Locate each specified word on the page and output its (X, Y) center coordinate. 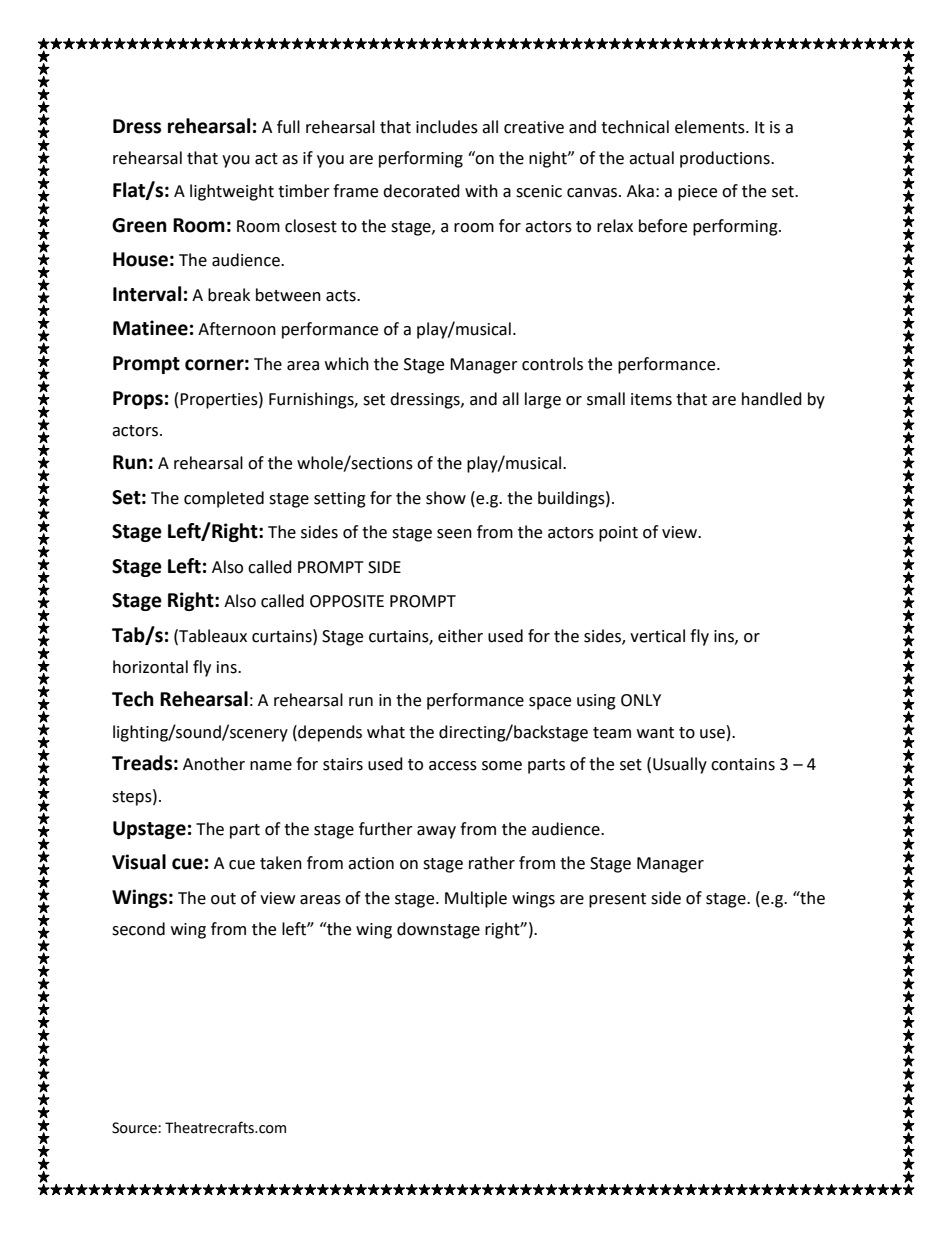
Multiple (476, 899)
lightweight (232, 192)
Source (135, 1128)
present (617, 900)
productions (726, 159)
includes (447, 127)
